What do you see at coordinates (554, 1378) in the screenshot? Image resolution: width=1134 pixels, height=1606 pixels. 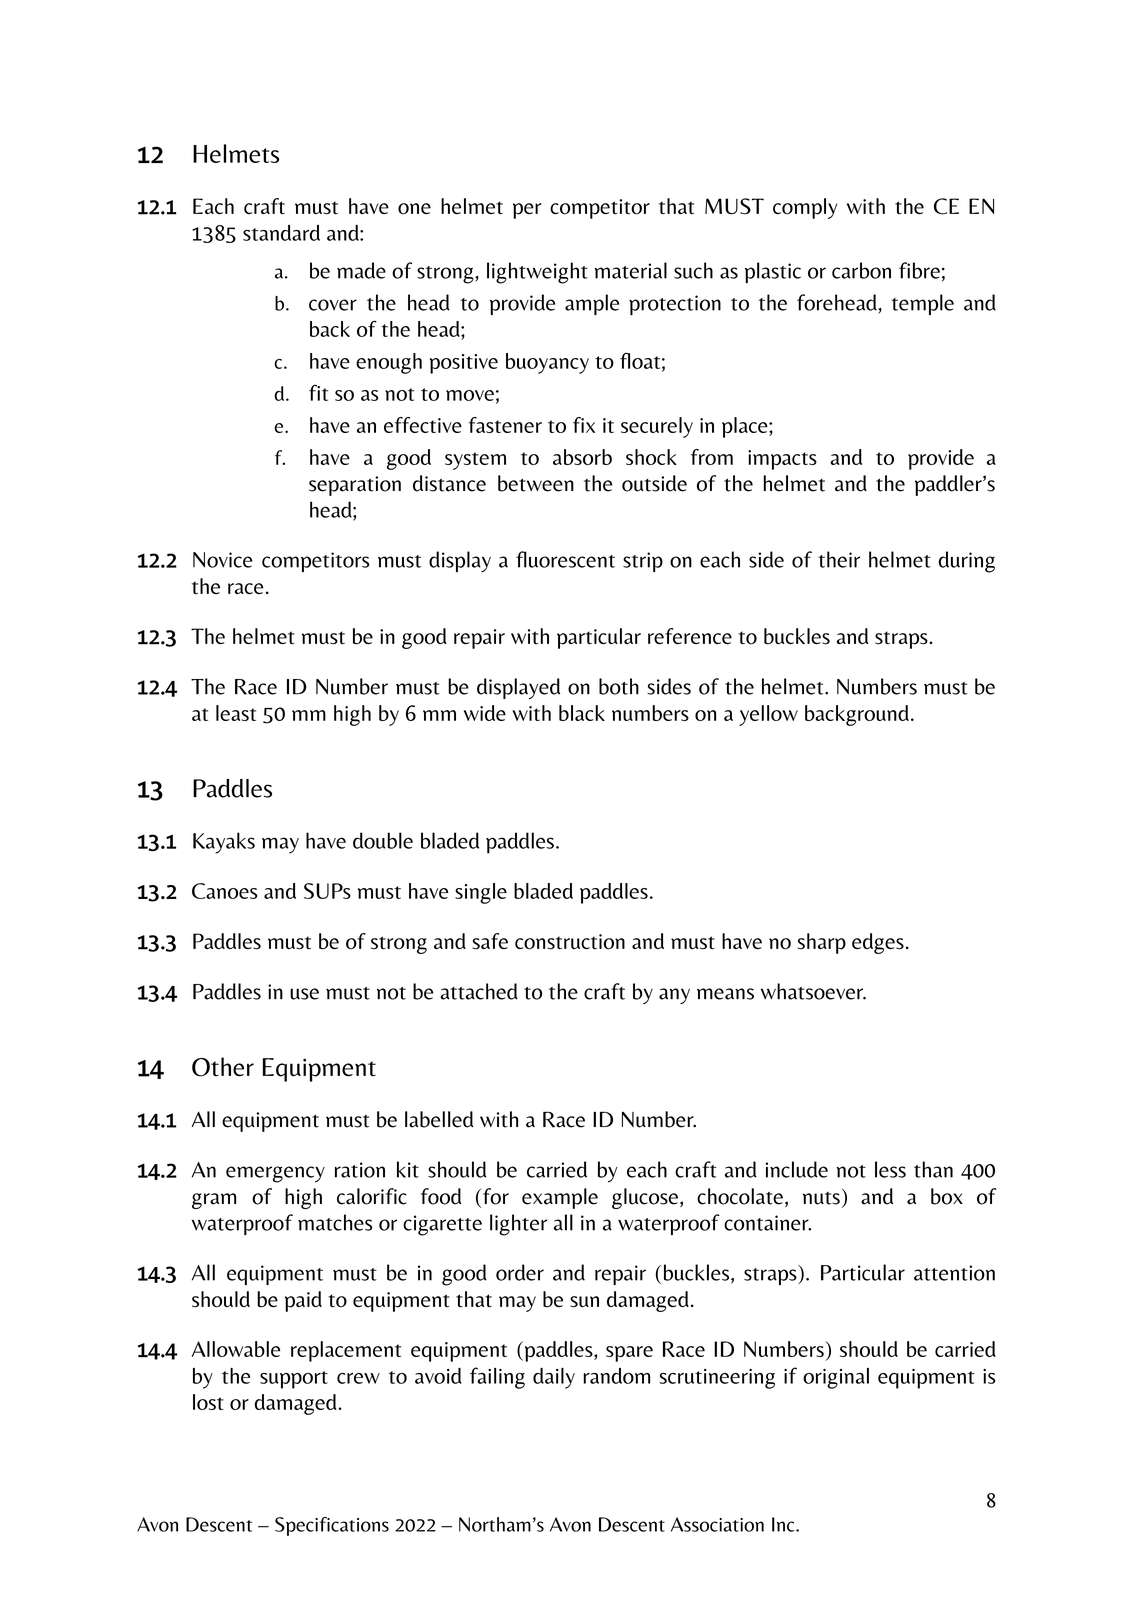 I see `daily` at bounding box center [554, 1378].
